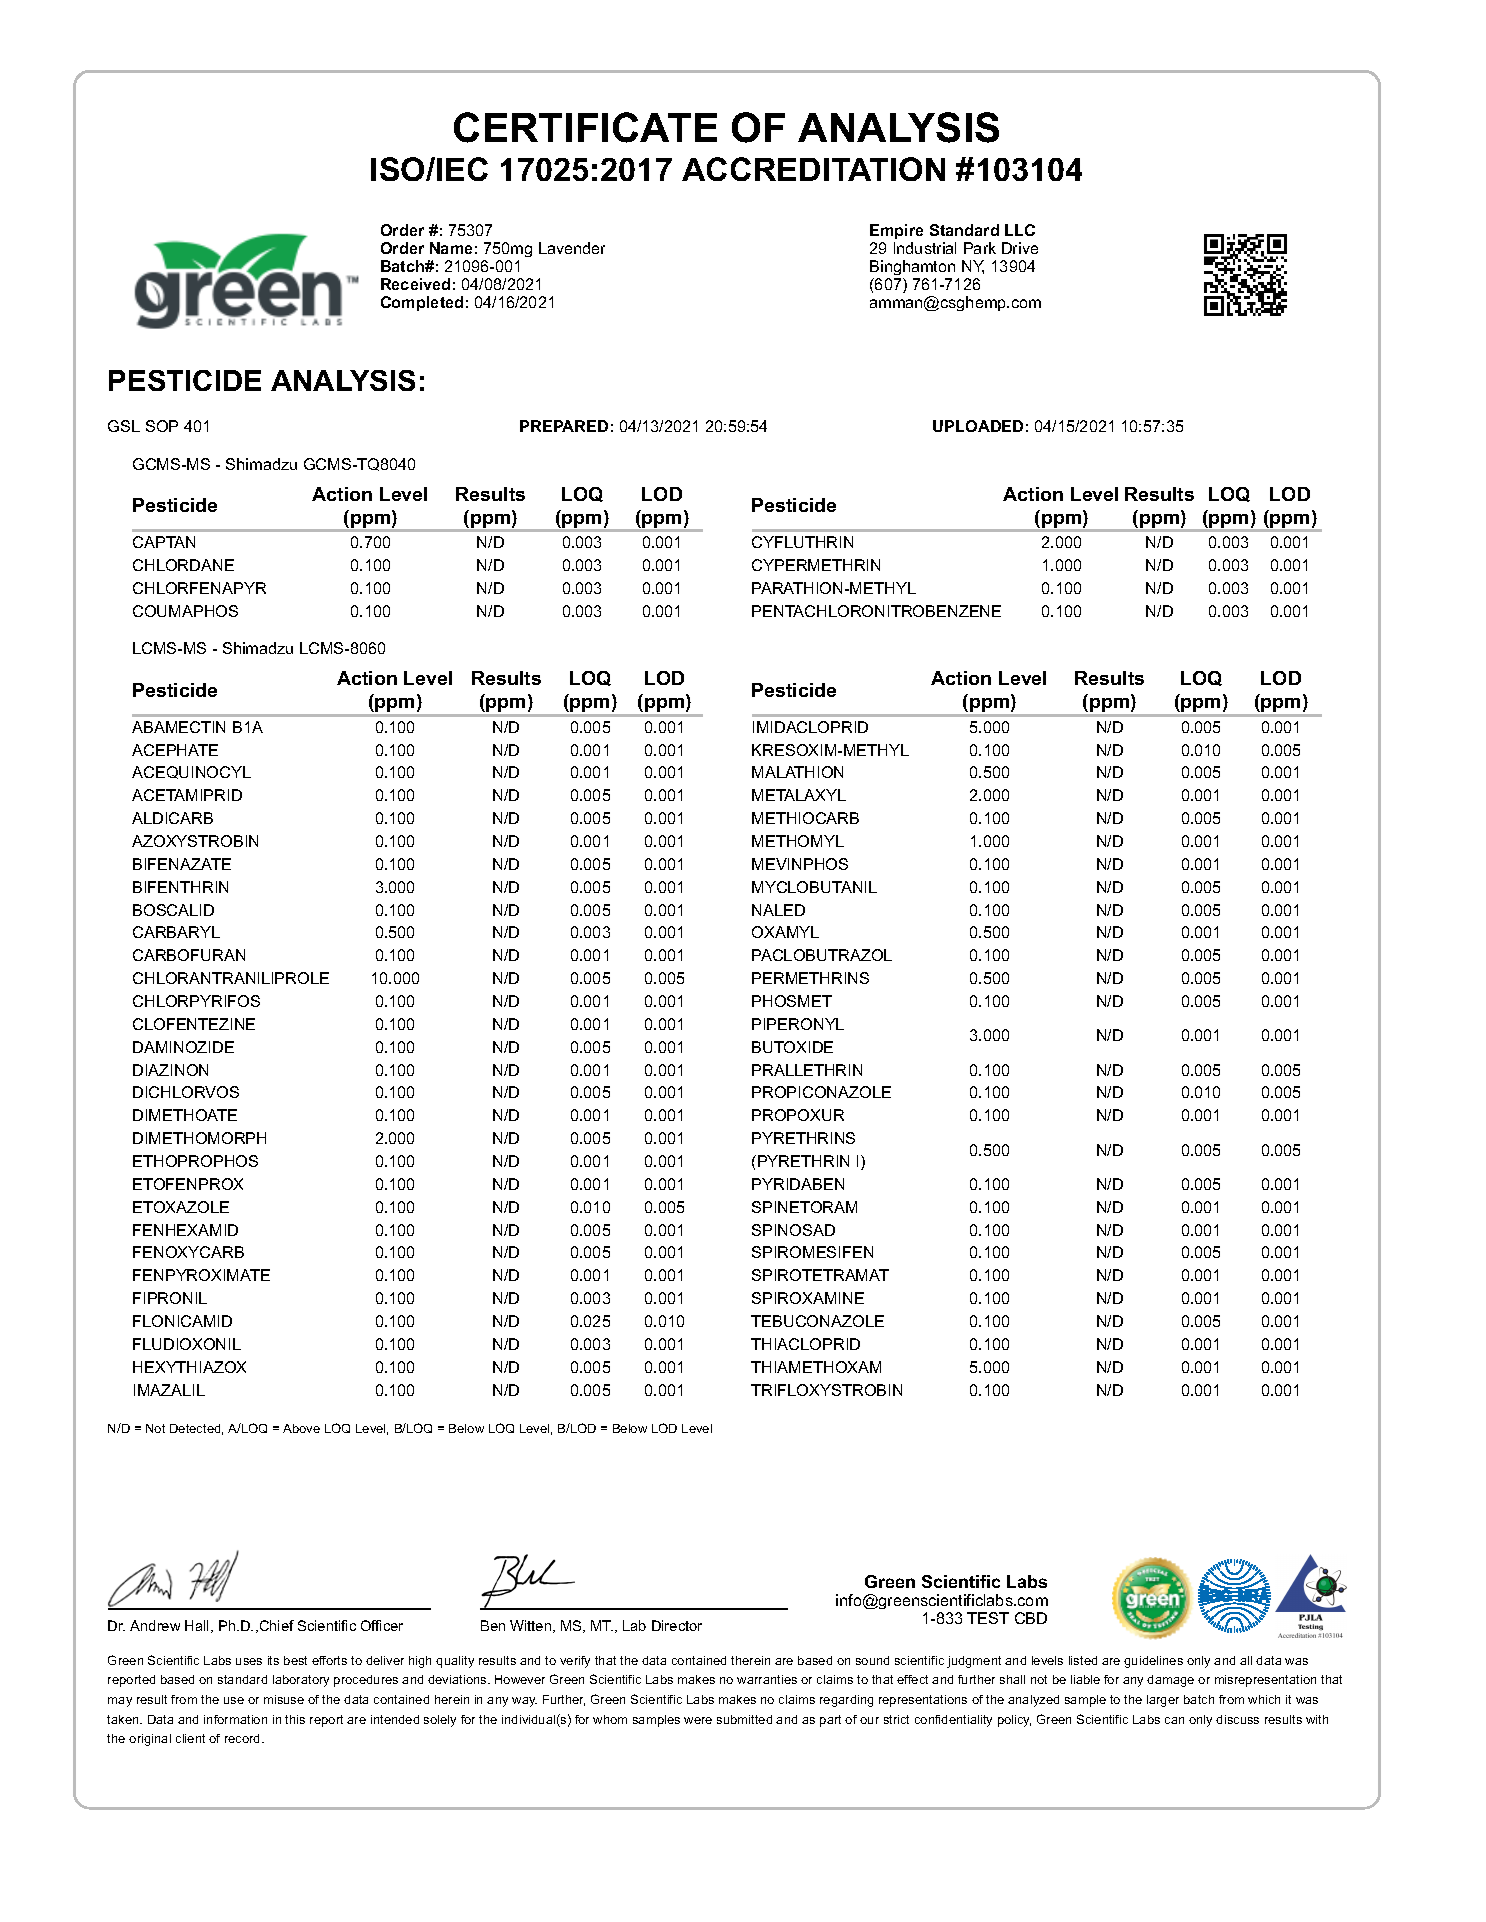 The height and width of the screenshot is (1922, 1486). Describe the element at coordinates (301, 1428) in the screenshot. I see `Above` at that location.
